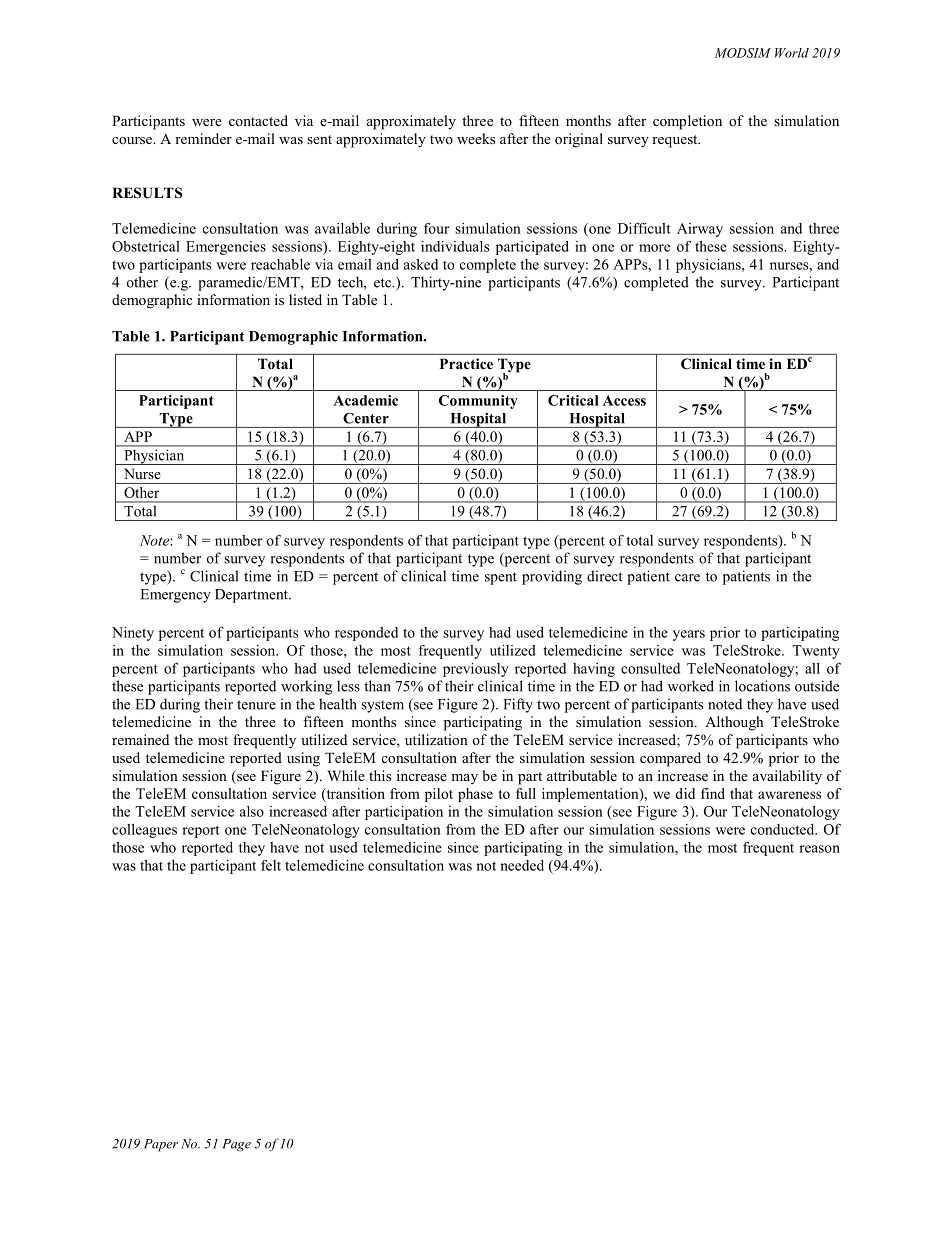 The height and width of the screenshot is (1233, 952). I want to click on needed, so click(522, 865).
